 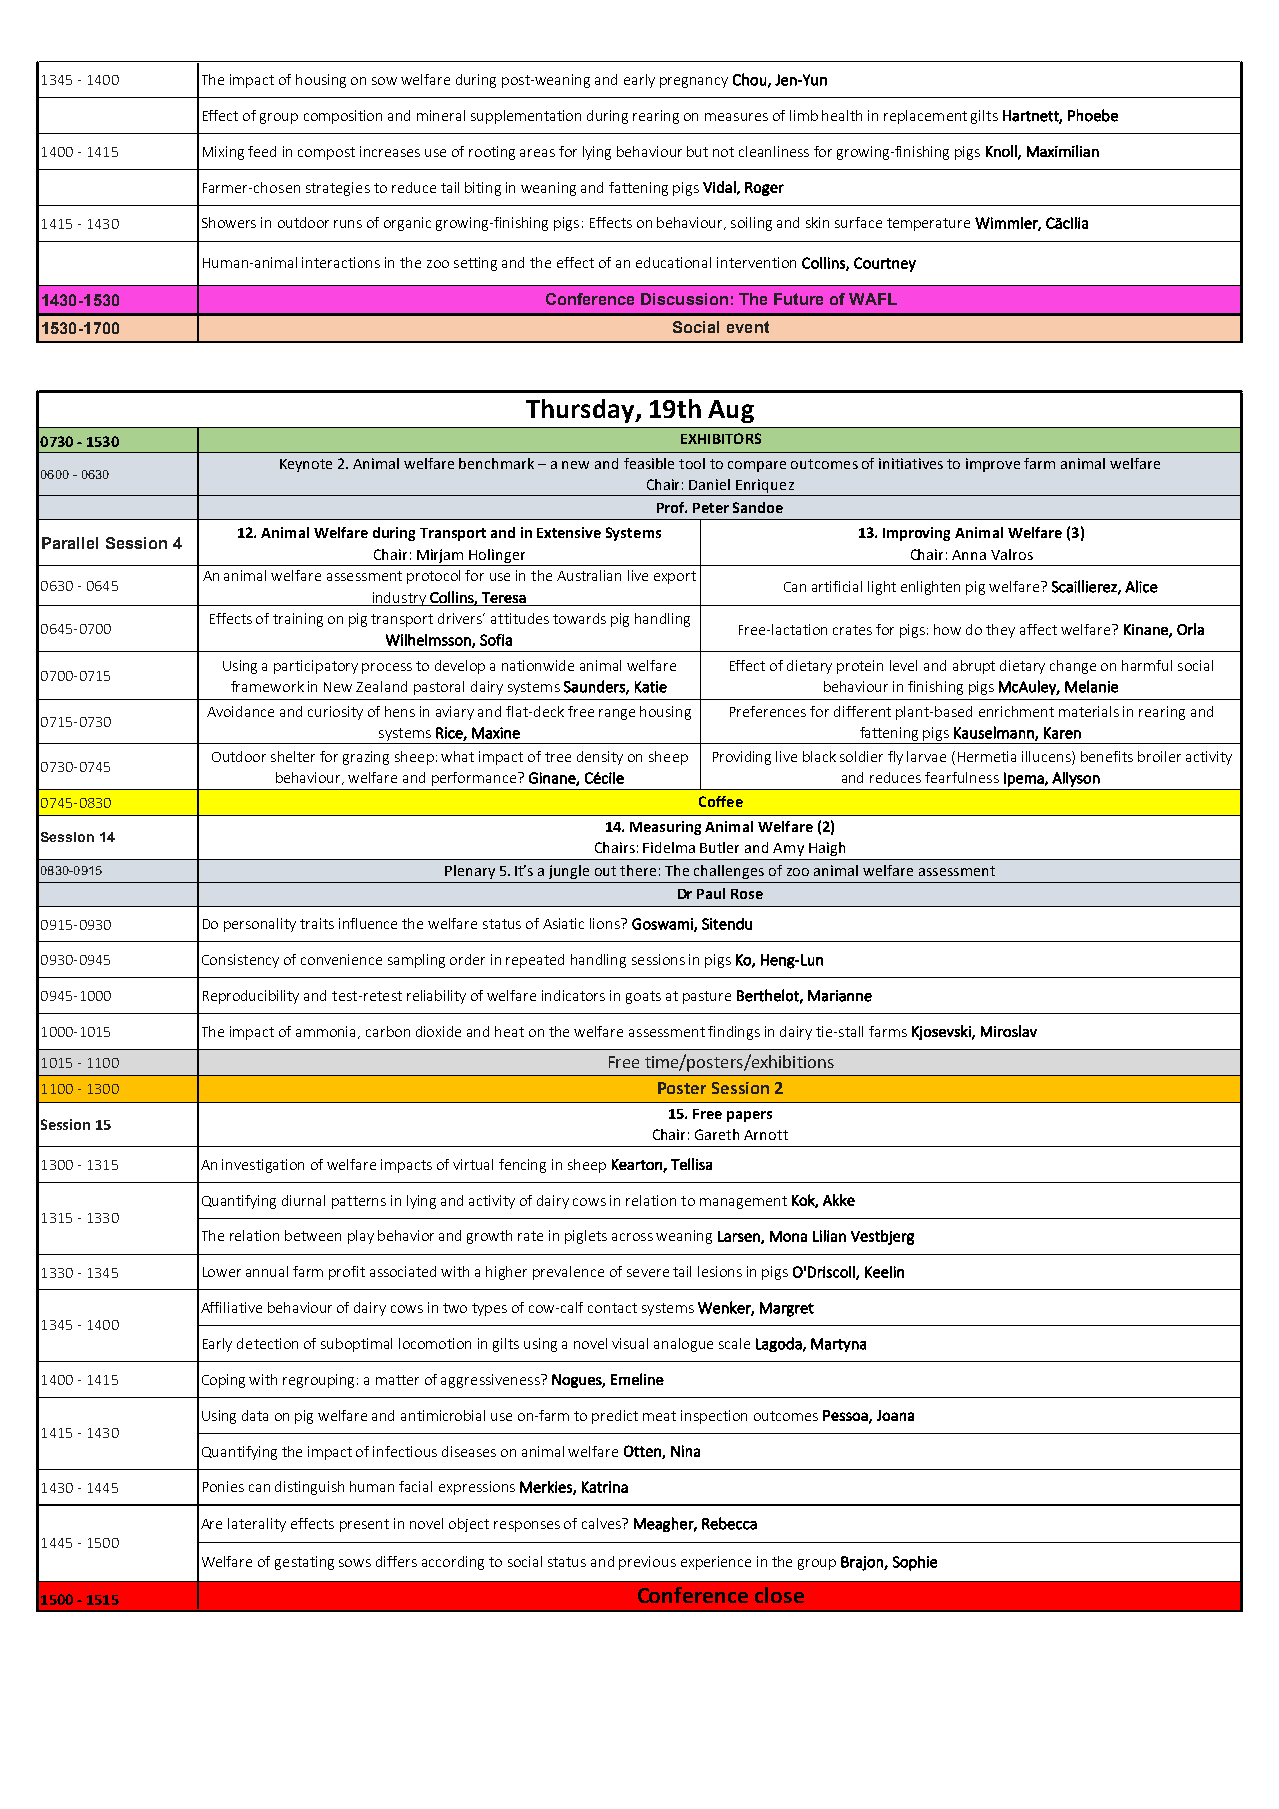 What do you see at coordinates (694, 82) in the page?
I see `pregnancy` at bounding box center [694, 82].
